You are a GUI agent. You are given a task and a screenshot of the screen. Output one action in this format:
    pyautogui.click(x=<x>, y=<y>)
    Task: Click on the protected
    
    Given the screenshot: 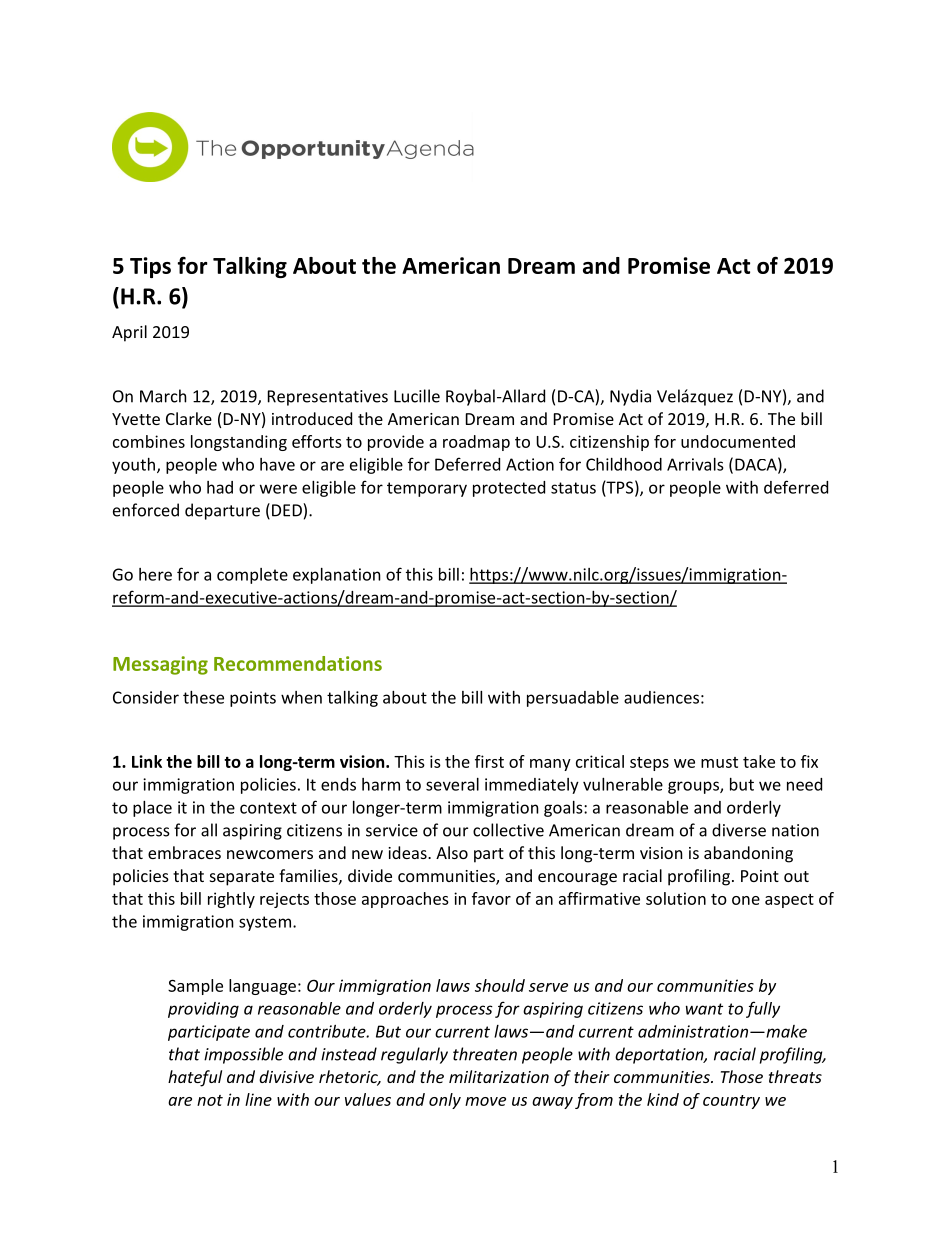 What is the action you would take?
    pyautogui.click(x=509, y=489)
